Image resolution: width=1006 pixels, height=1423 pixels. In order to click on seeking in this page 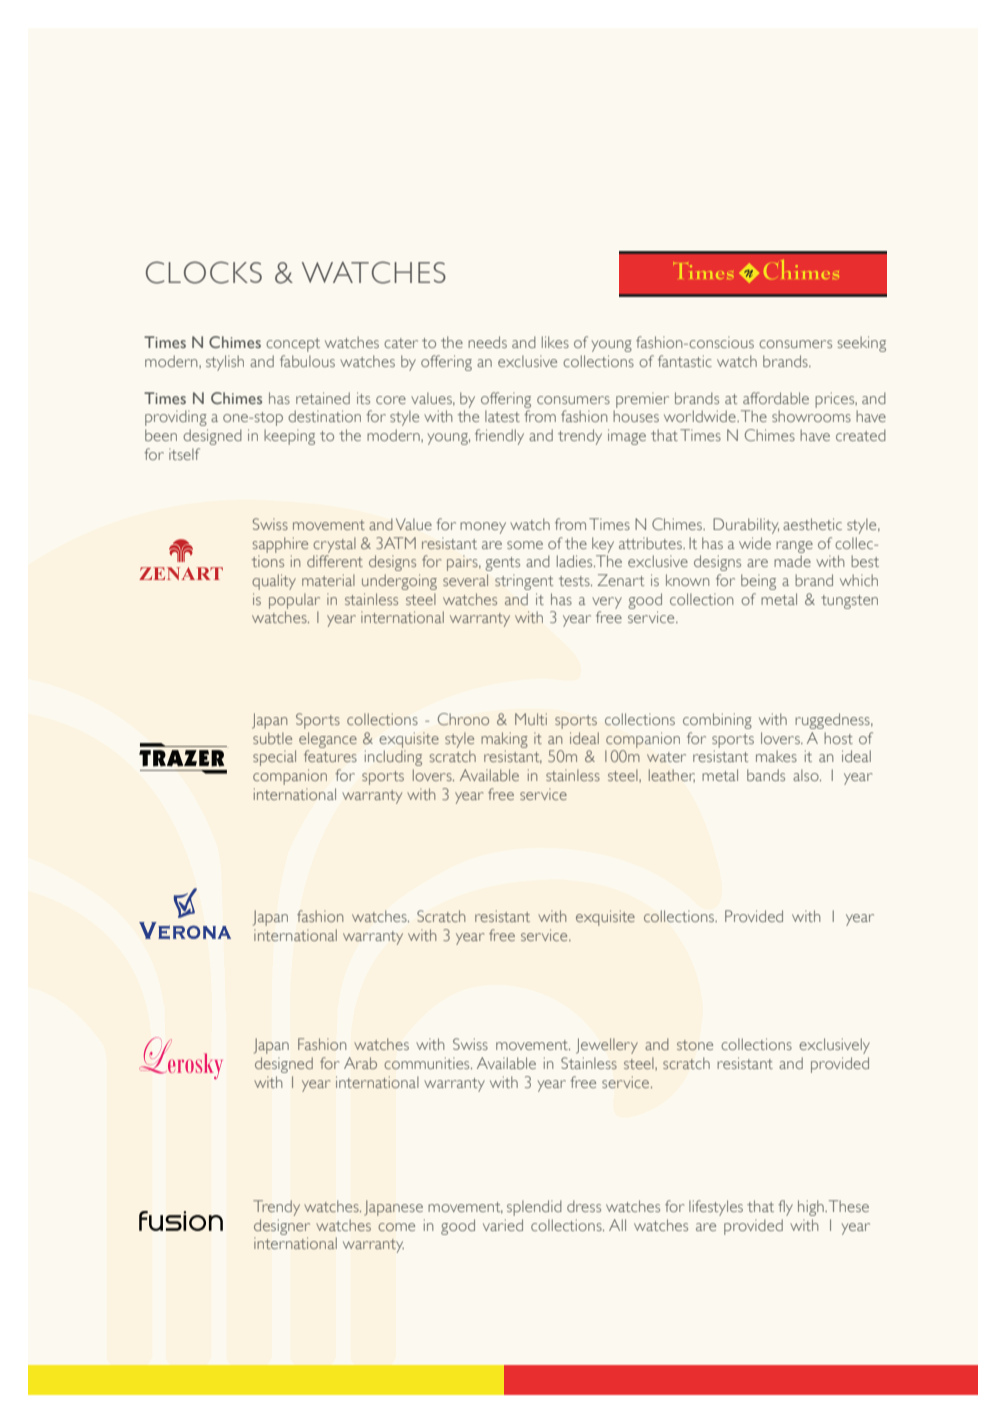, I will do `click(862, 344)`.
